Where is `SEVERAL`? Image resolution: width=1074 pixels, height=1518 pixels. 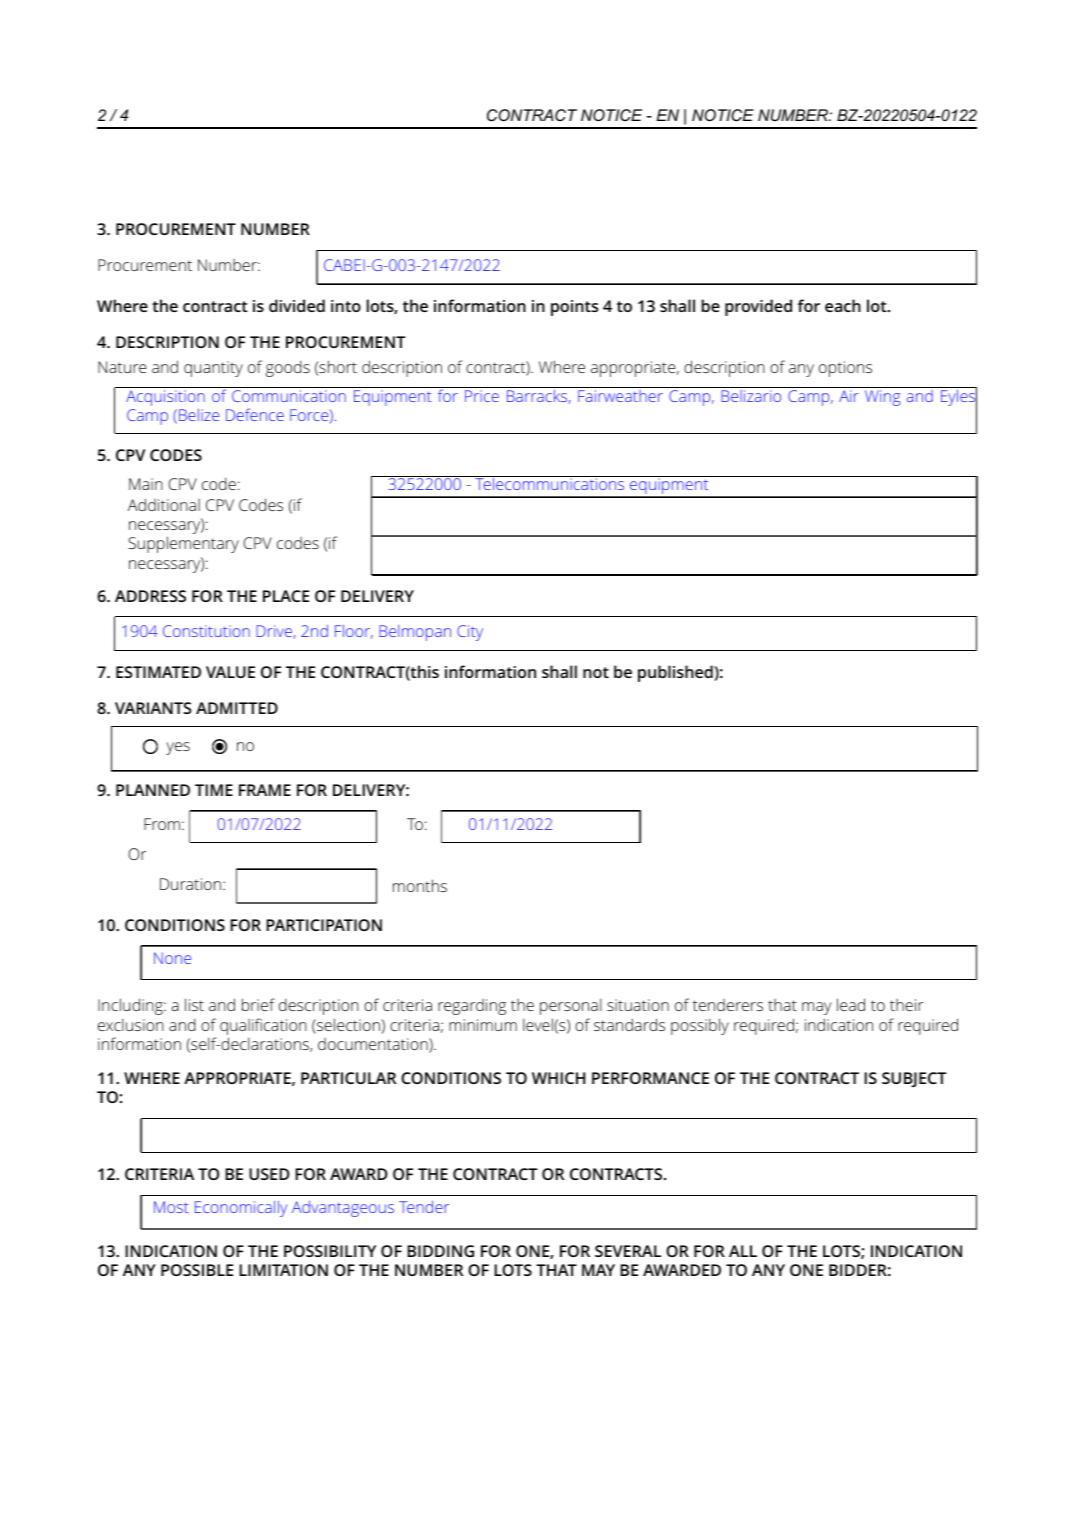
SEVERAL is located at coordinates (628, 1251).
